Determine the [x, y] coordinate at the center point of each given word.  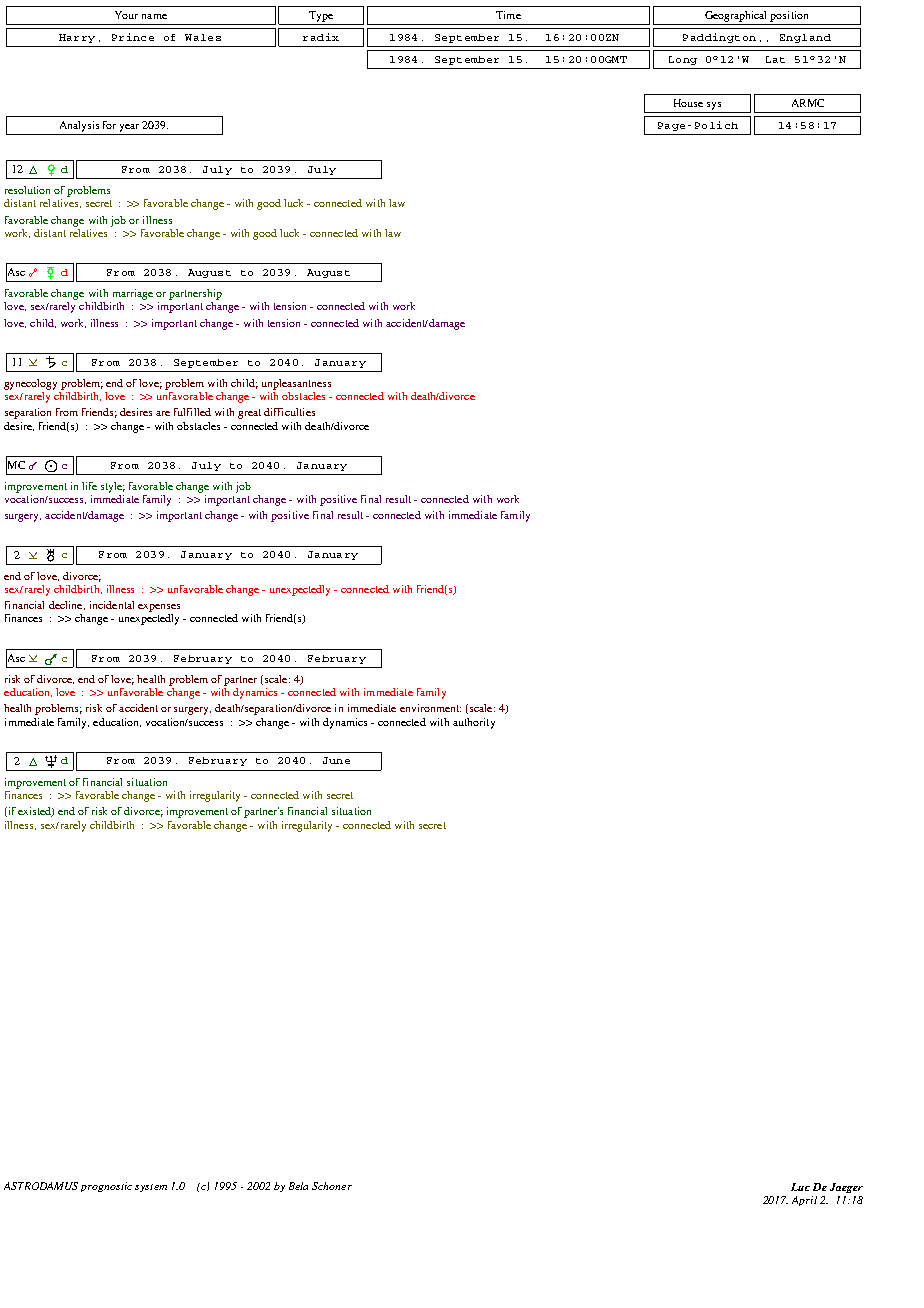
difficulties [289, 412]
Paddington [719, 38]
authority [474, 723]
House [688, 103]
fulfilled [192, 412]
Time [508, 15]
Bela [298, 1186]
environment [430, 708]
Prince [133, 37]
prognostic [106, 1187]
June [336, 760]
